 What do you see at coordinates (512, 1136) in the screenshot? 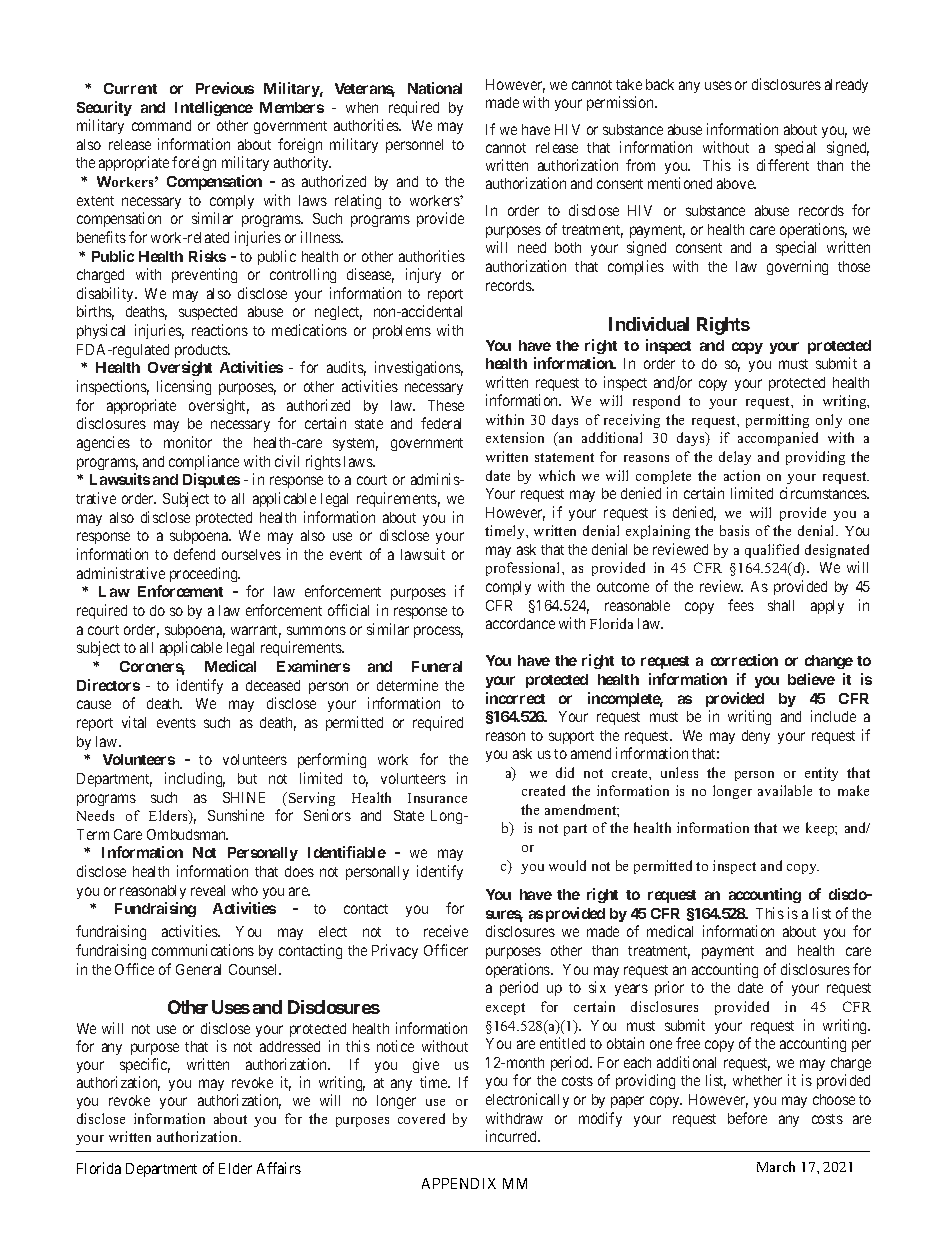
I see `incurred` at bounding box center [512, 1136].
